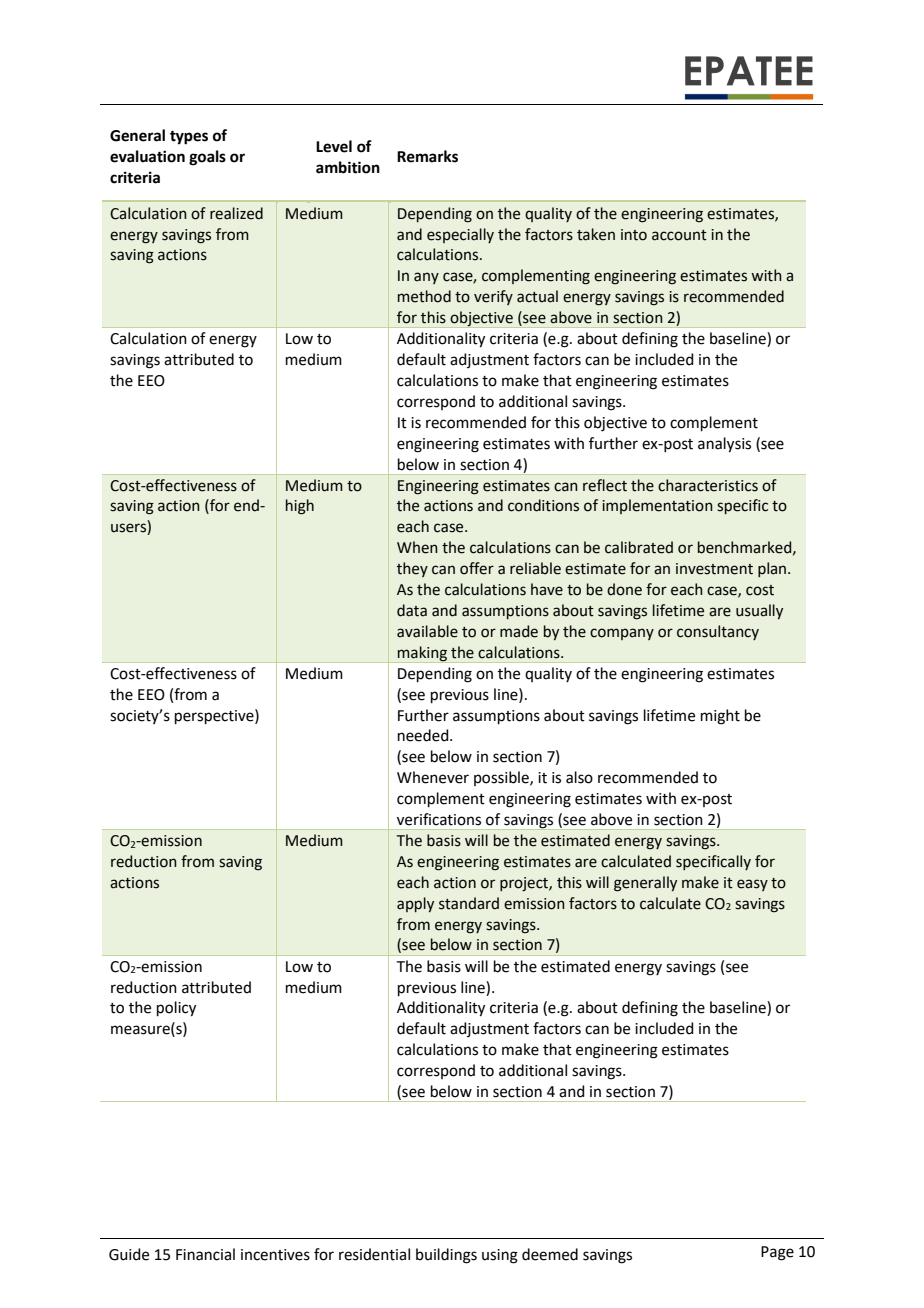 The image size is (924, 1308). What do you see at coordinates (446, 1256) in the screenshot?
I see `buildings` at bounding box center [446, 1256].
